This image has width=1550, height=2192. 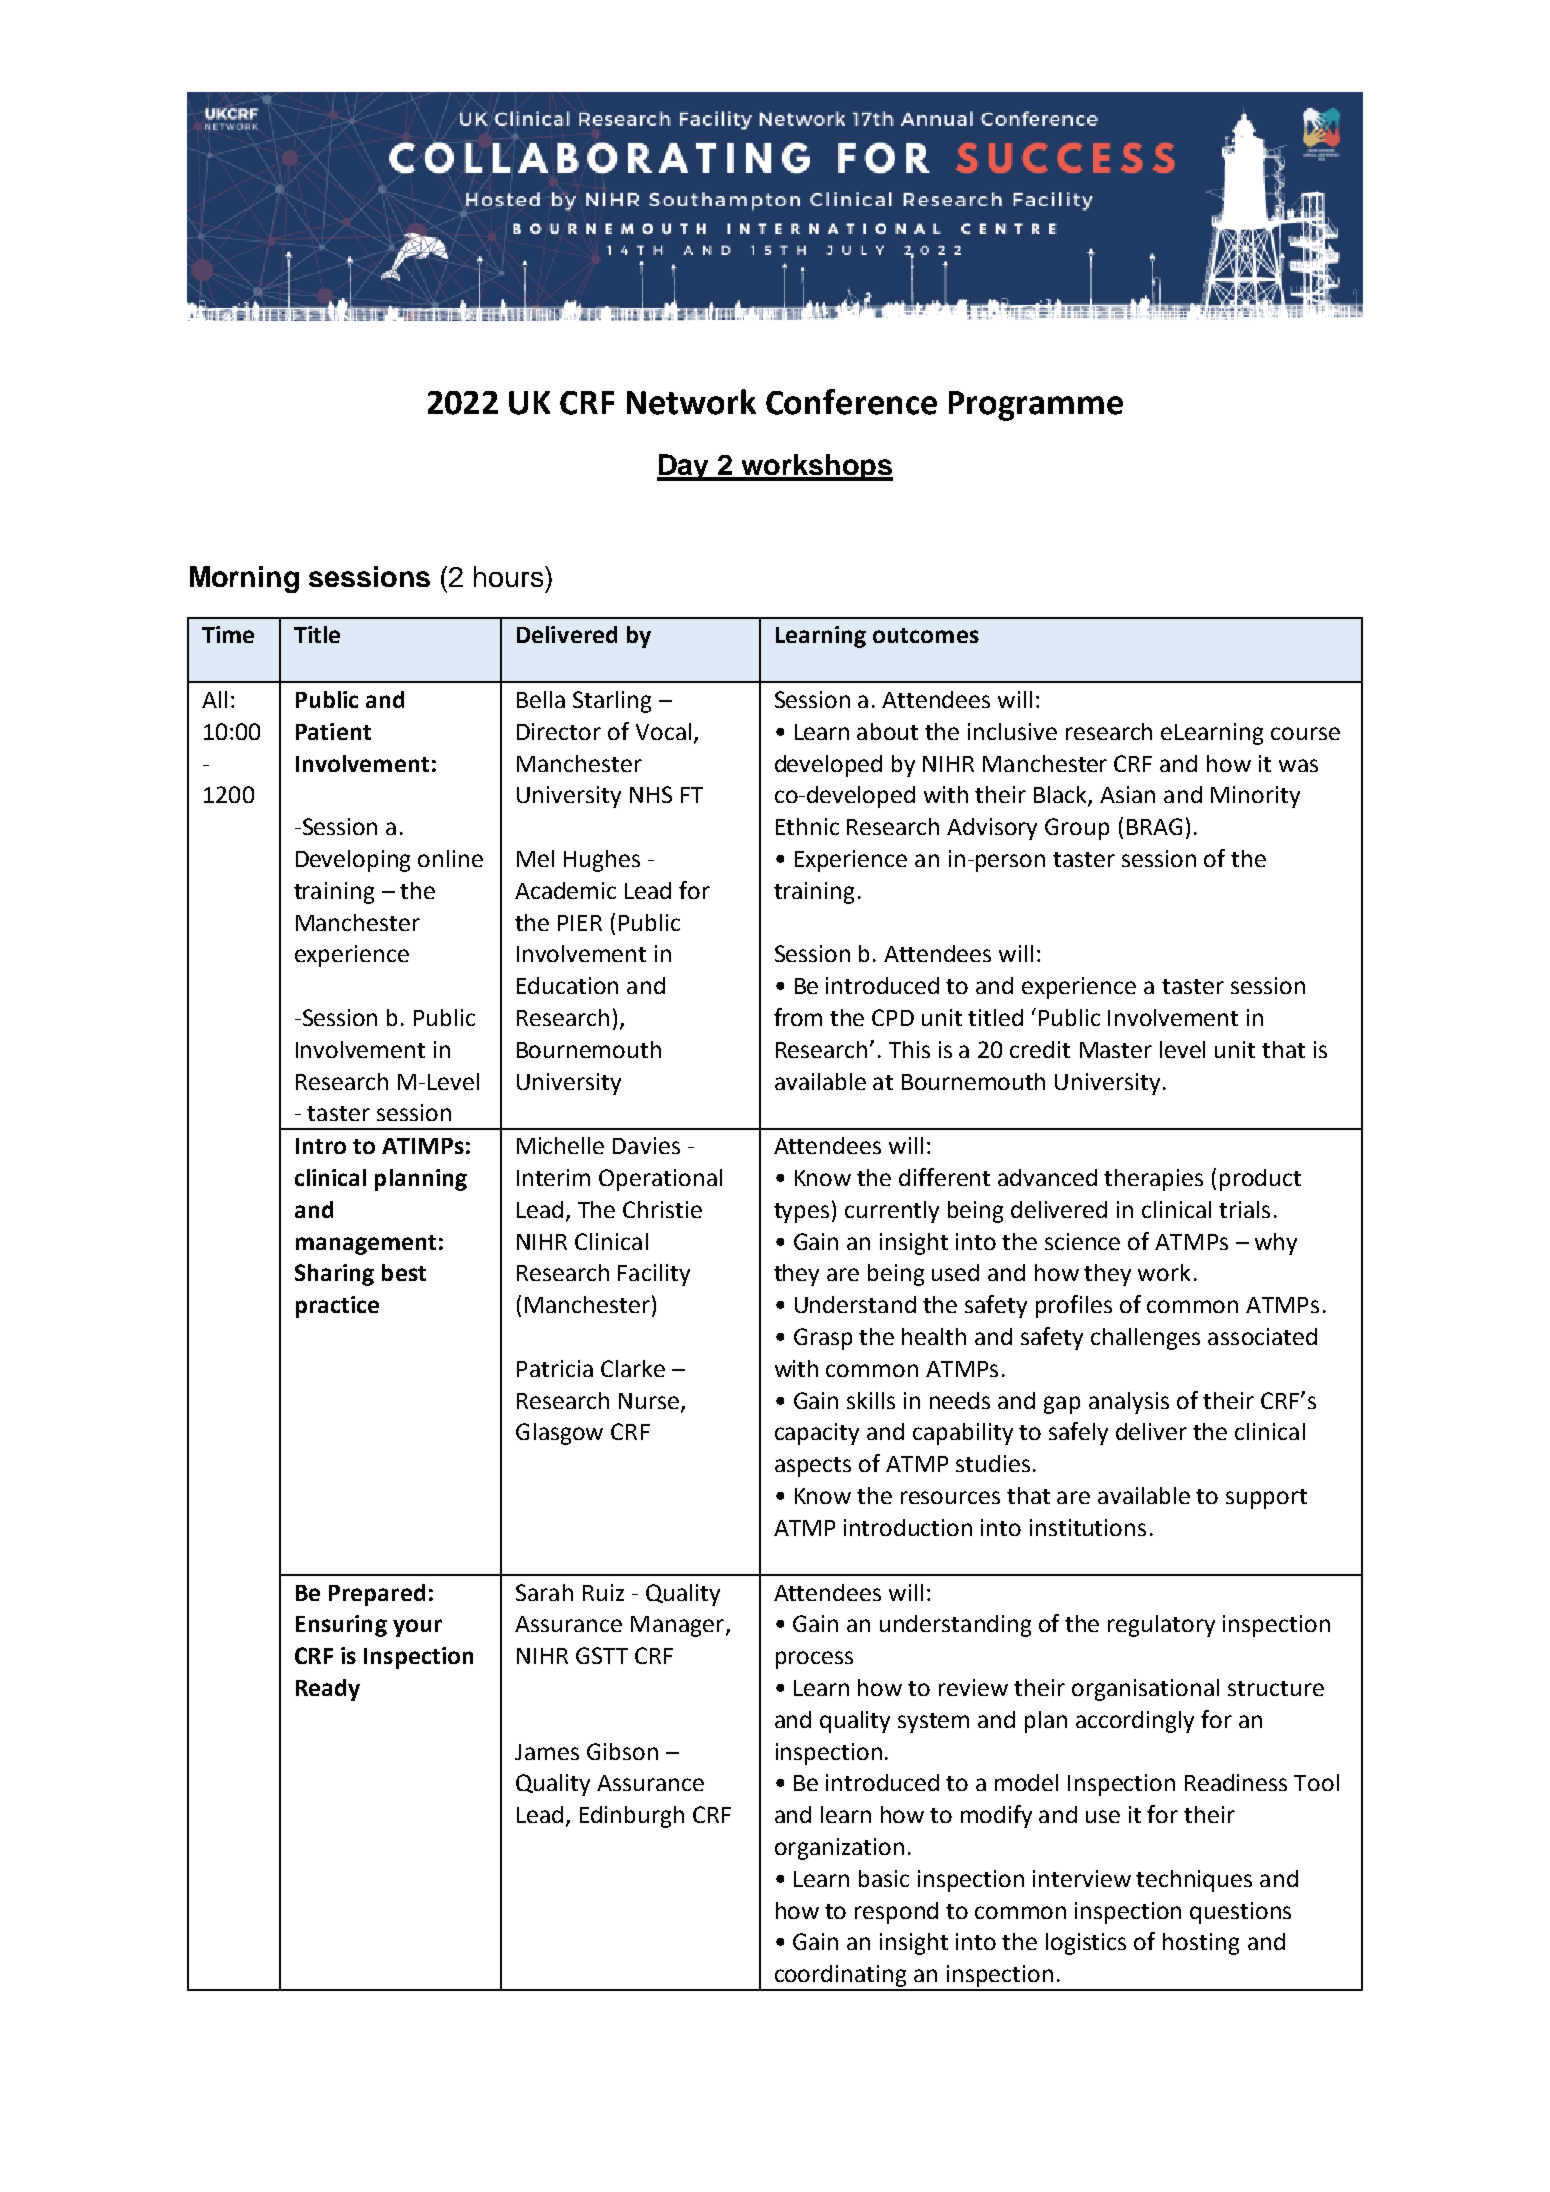 What do you see at coordinates (817, 1434) in the image?
I see `capacity` at bounding box center [817, 1434].
